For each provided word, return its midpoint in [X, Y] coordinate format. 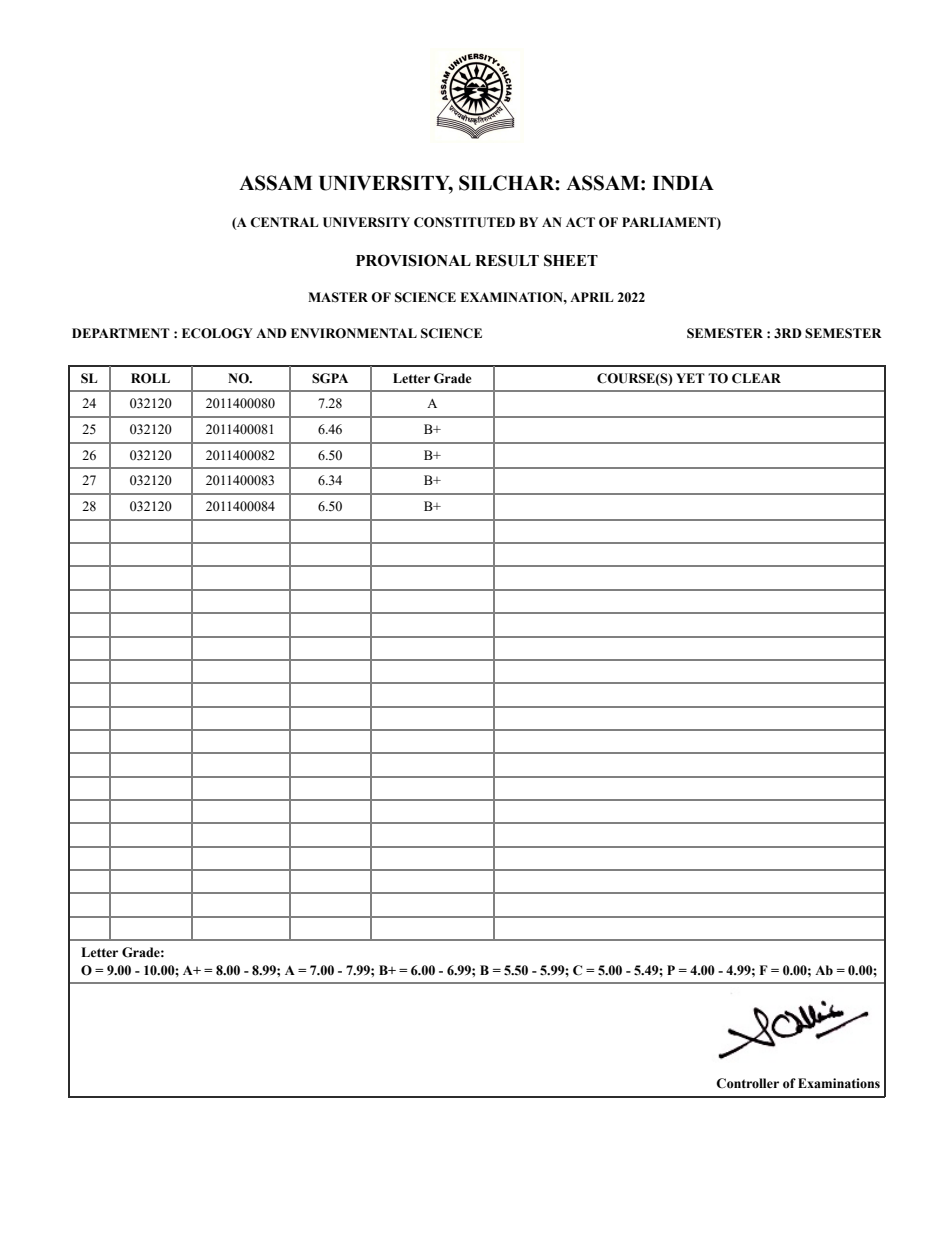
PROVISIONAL [413, 260]
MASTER [338, 297]
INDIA [683, 183]
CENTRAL [284, 222]
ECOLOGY [217, 333]
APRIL [591, 297]
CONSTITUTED [464, 222]
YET [690, 378]
